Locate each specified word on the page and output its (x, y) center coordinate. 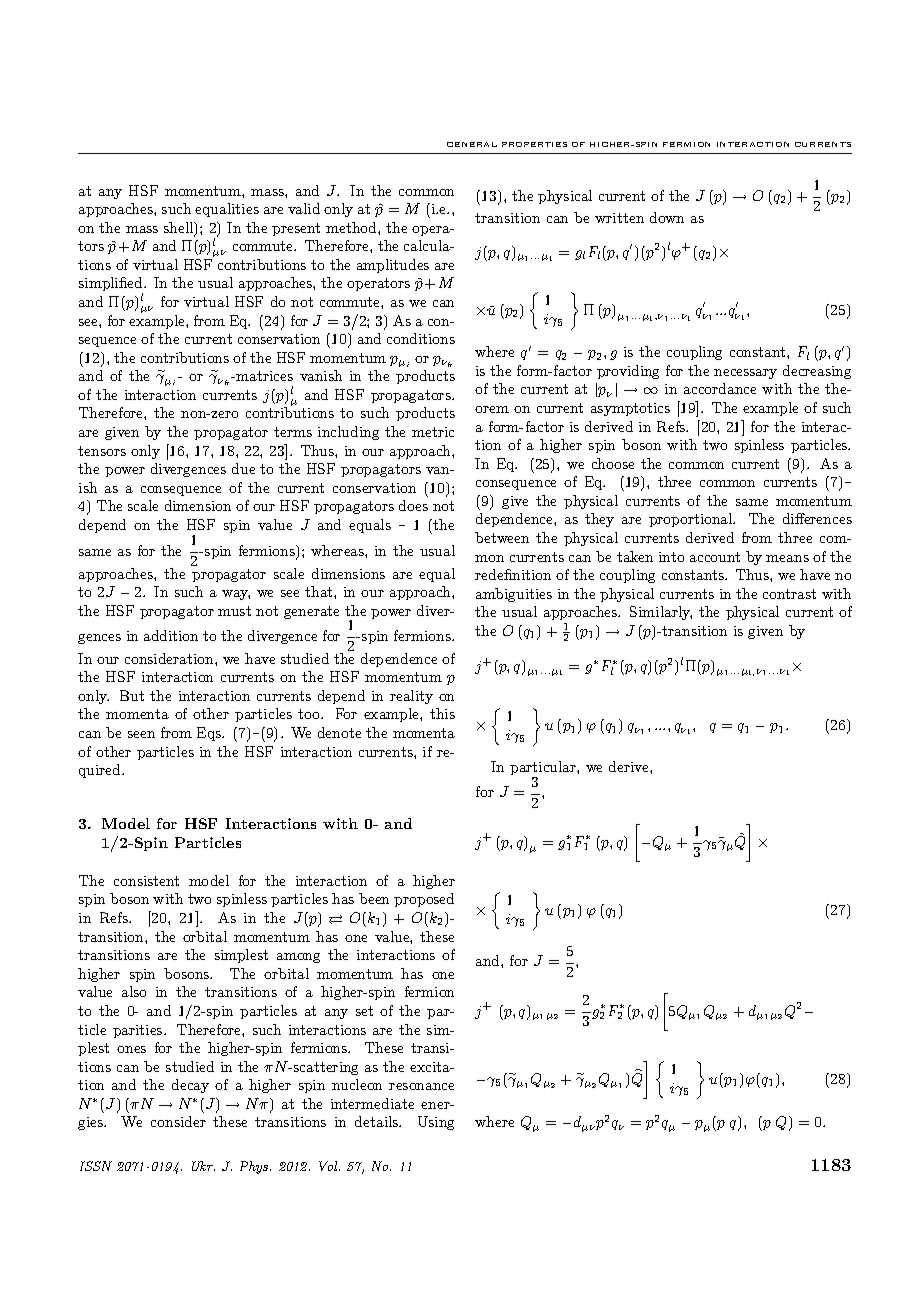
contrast (789, 594)
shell (180, 229)
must (234, 611)
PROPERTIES (534, 144)
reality (411, 697)
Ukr (203, 1166)
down (667, 217)
